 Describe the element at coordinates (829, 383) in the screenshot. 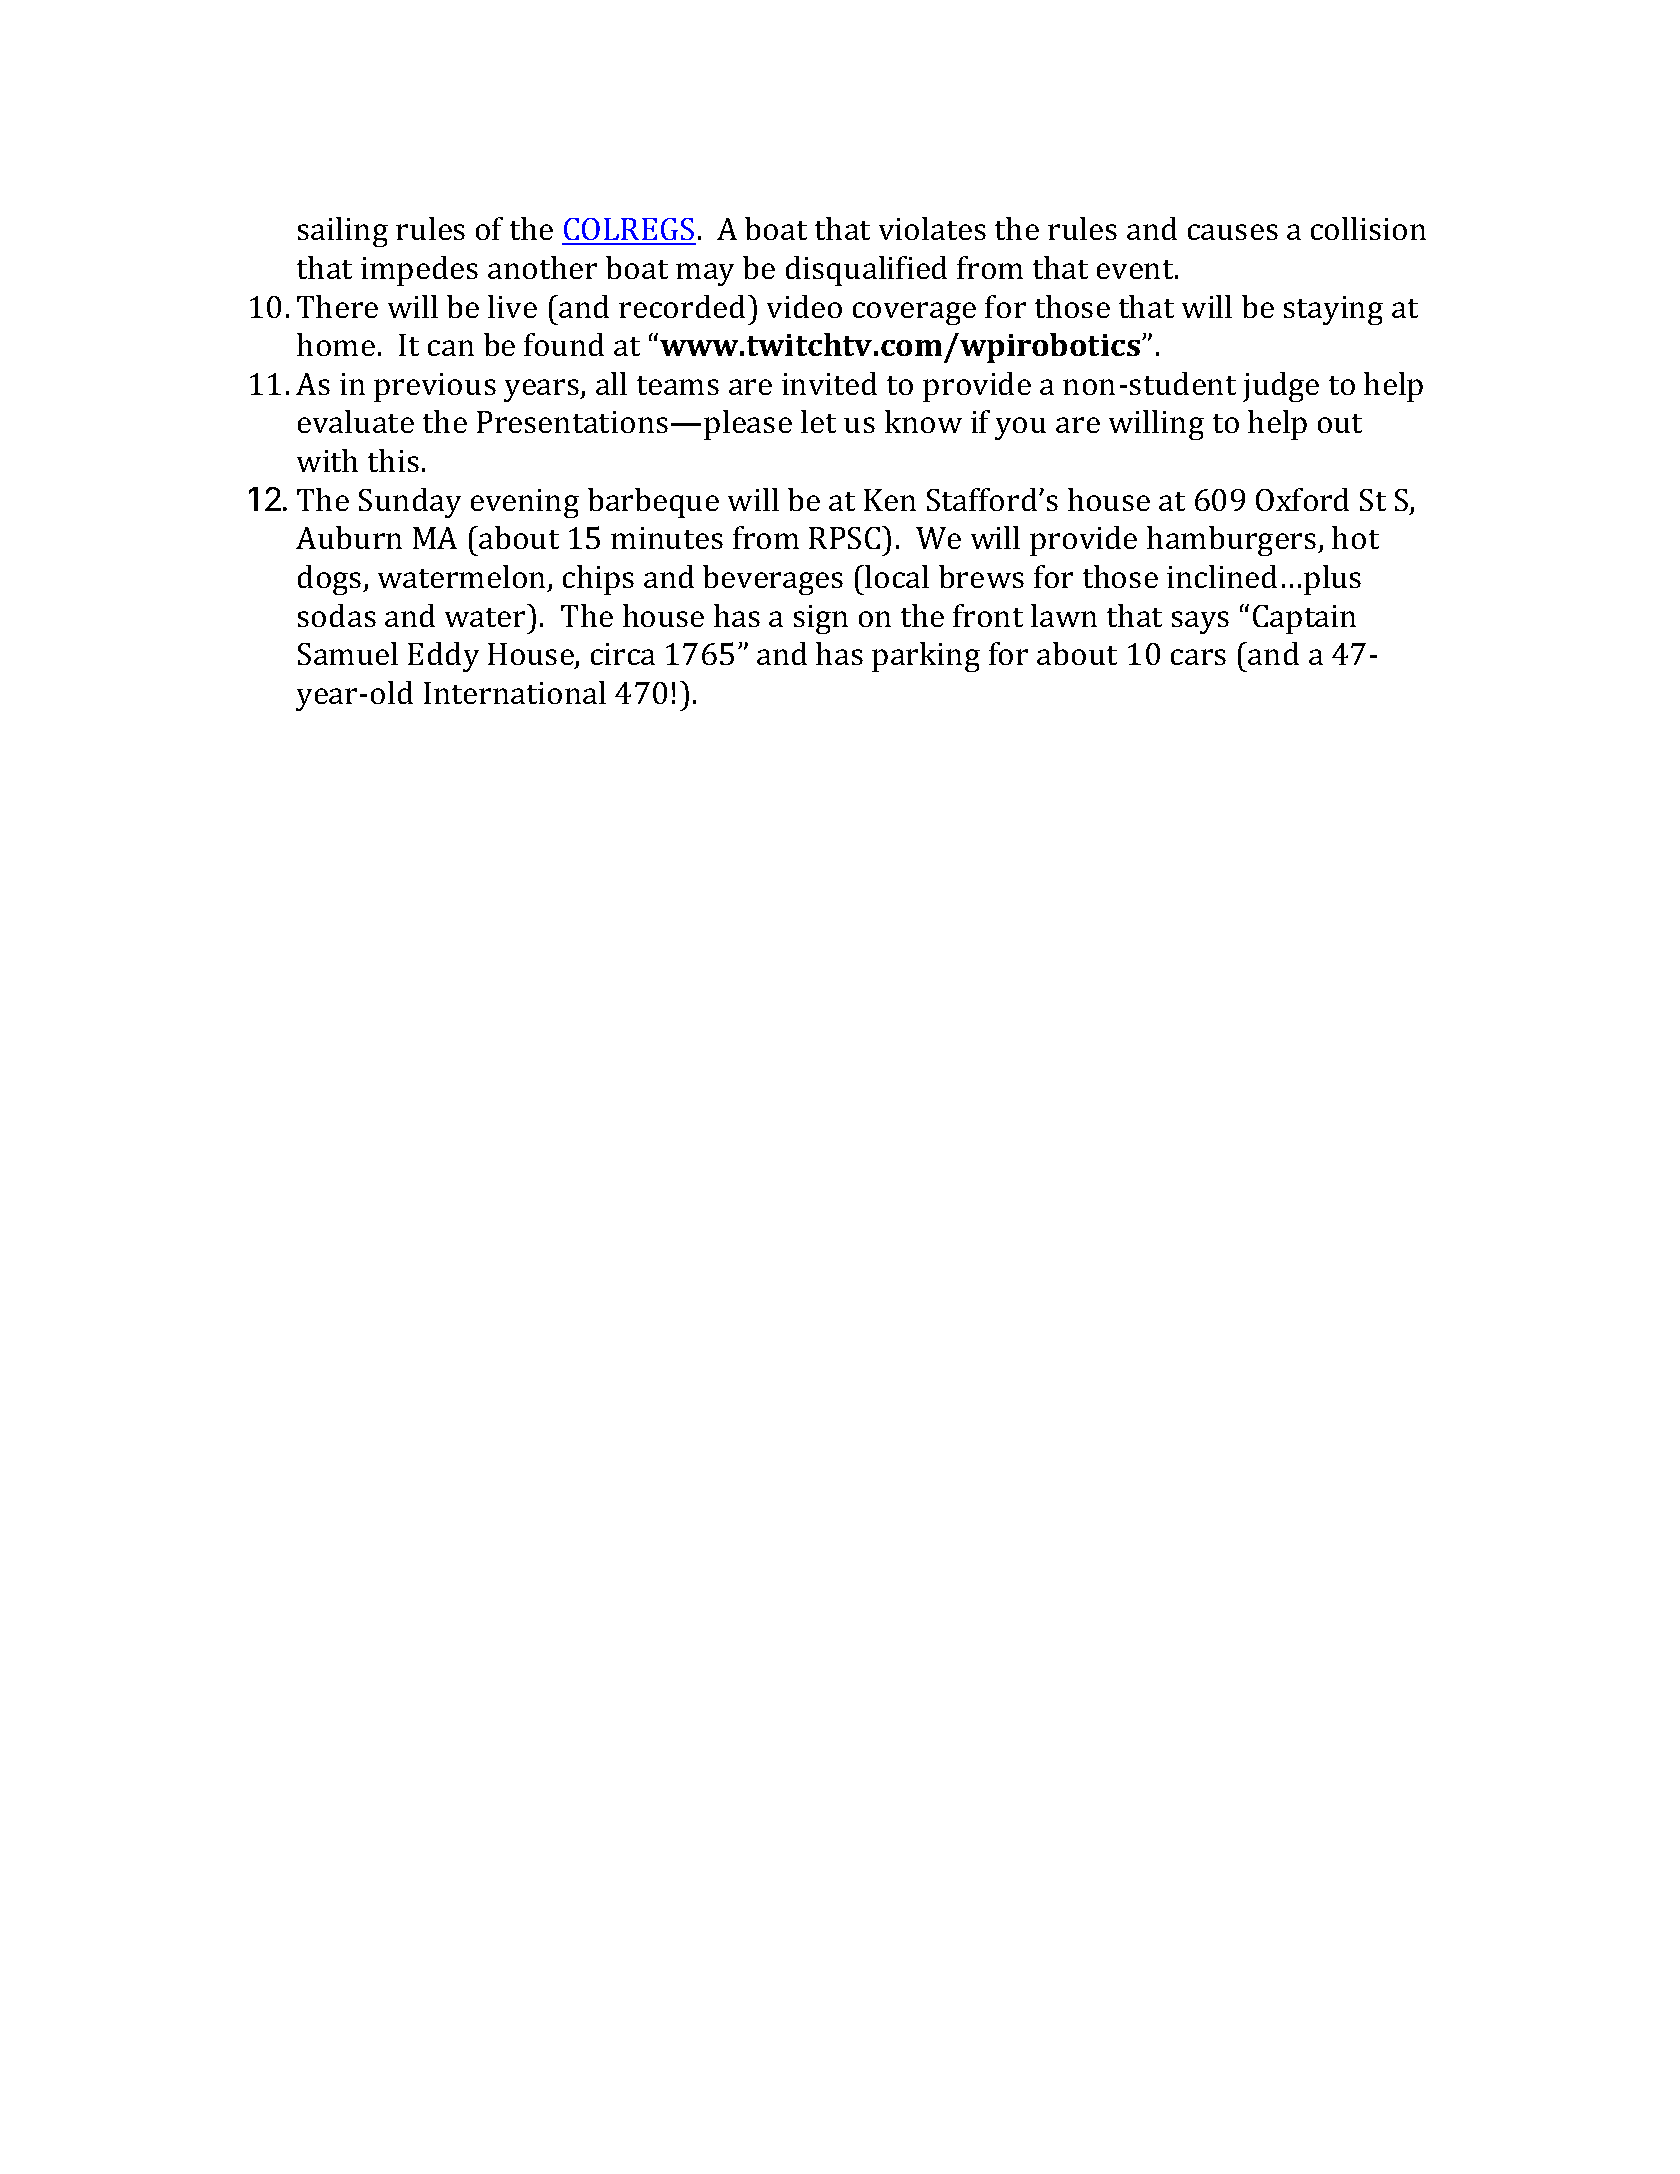

I see `invited` at that location.
